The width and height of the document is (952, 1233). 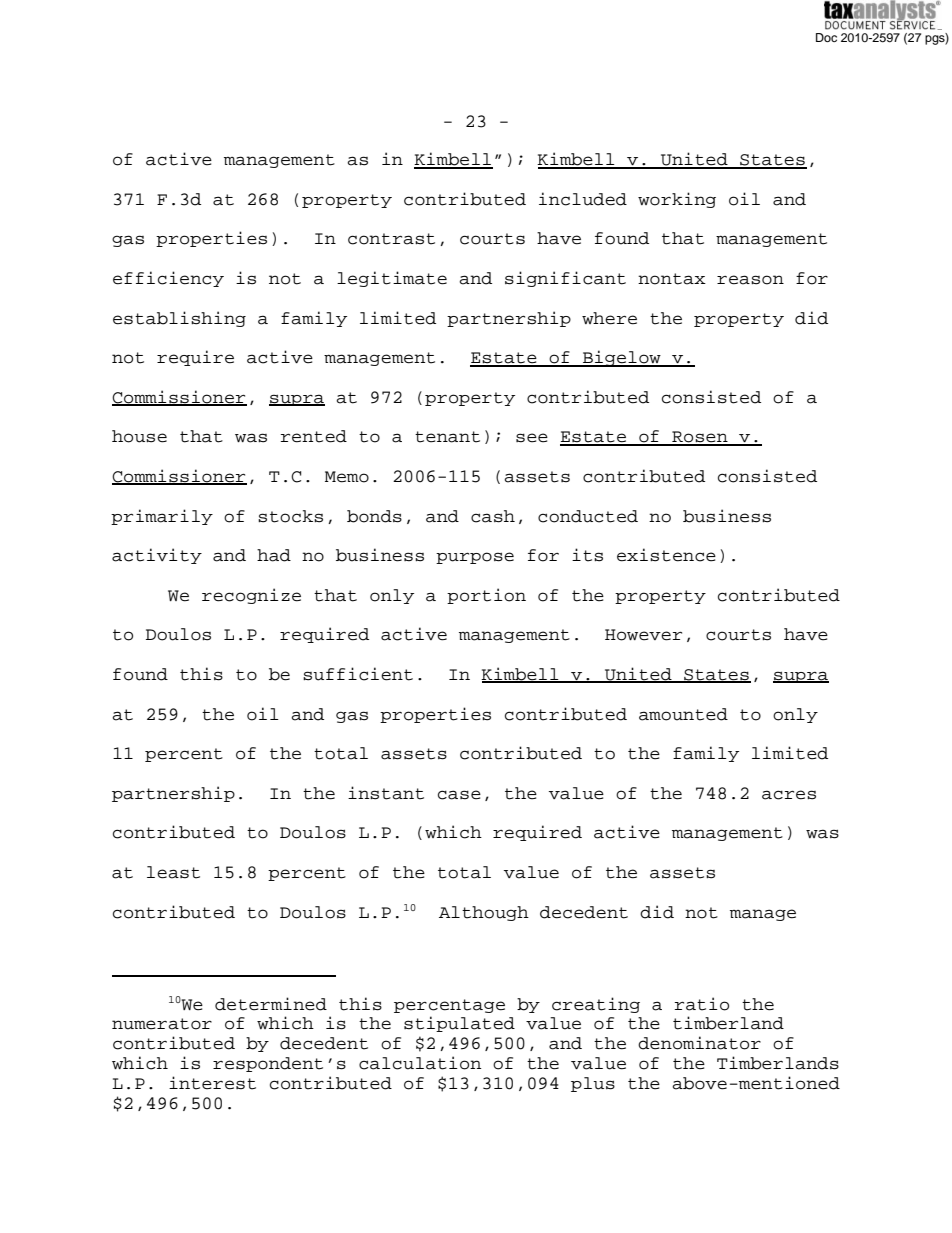 I want to click on contrast, so click(x=391, y=239).
